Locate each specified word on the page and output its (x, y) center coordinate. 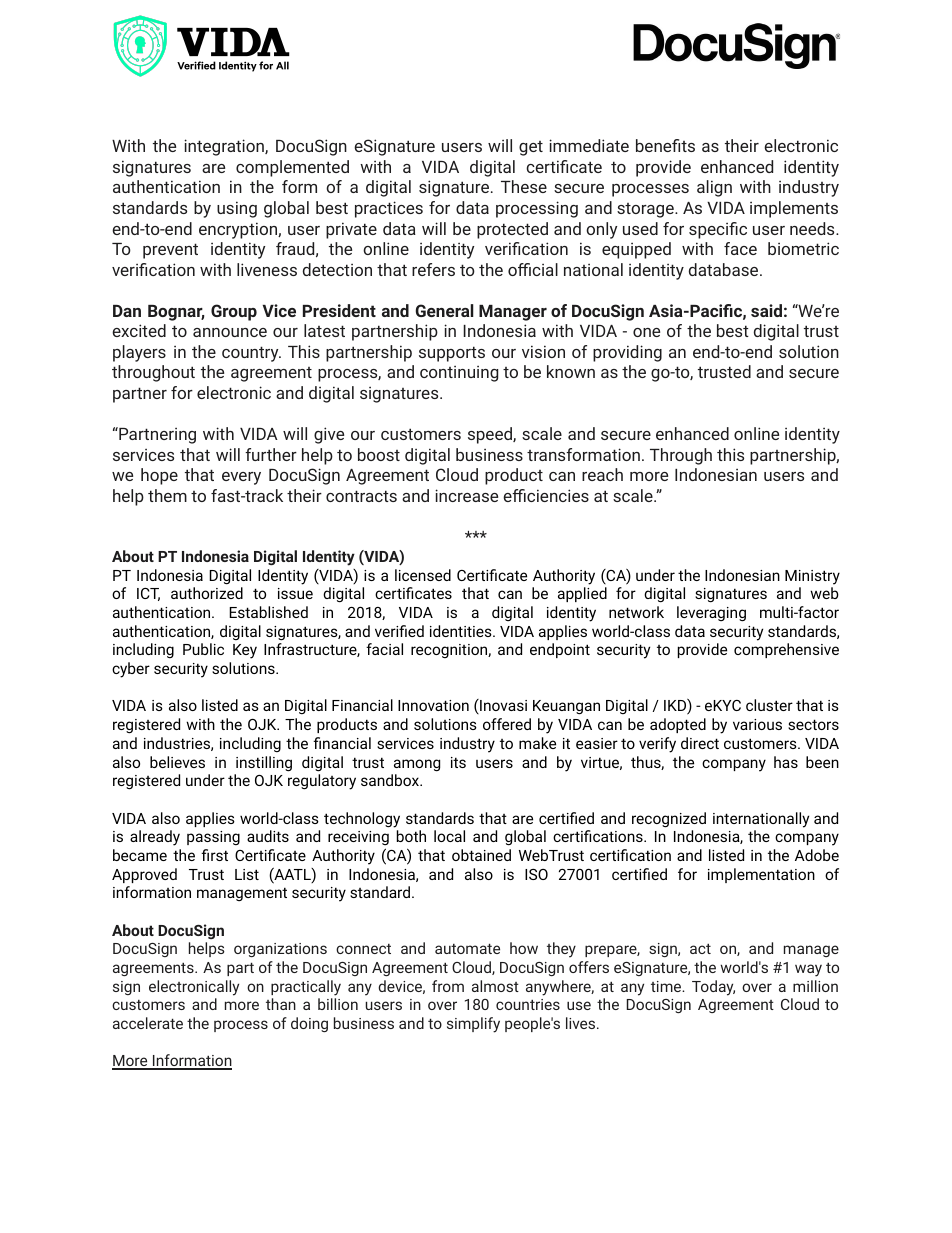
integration (225, 147)
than (281, 1004)
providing (627, 353)
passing (213, 838)
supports (452, 354)
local (449, 836)
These (524, 186)
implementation (761, 875)
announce (230, 332)
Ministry (812, 577)
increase (466, 495)
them (167, 495)
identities (462, 631)
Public (203, 649)
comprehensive (786, 650)
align (714, 188)
